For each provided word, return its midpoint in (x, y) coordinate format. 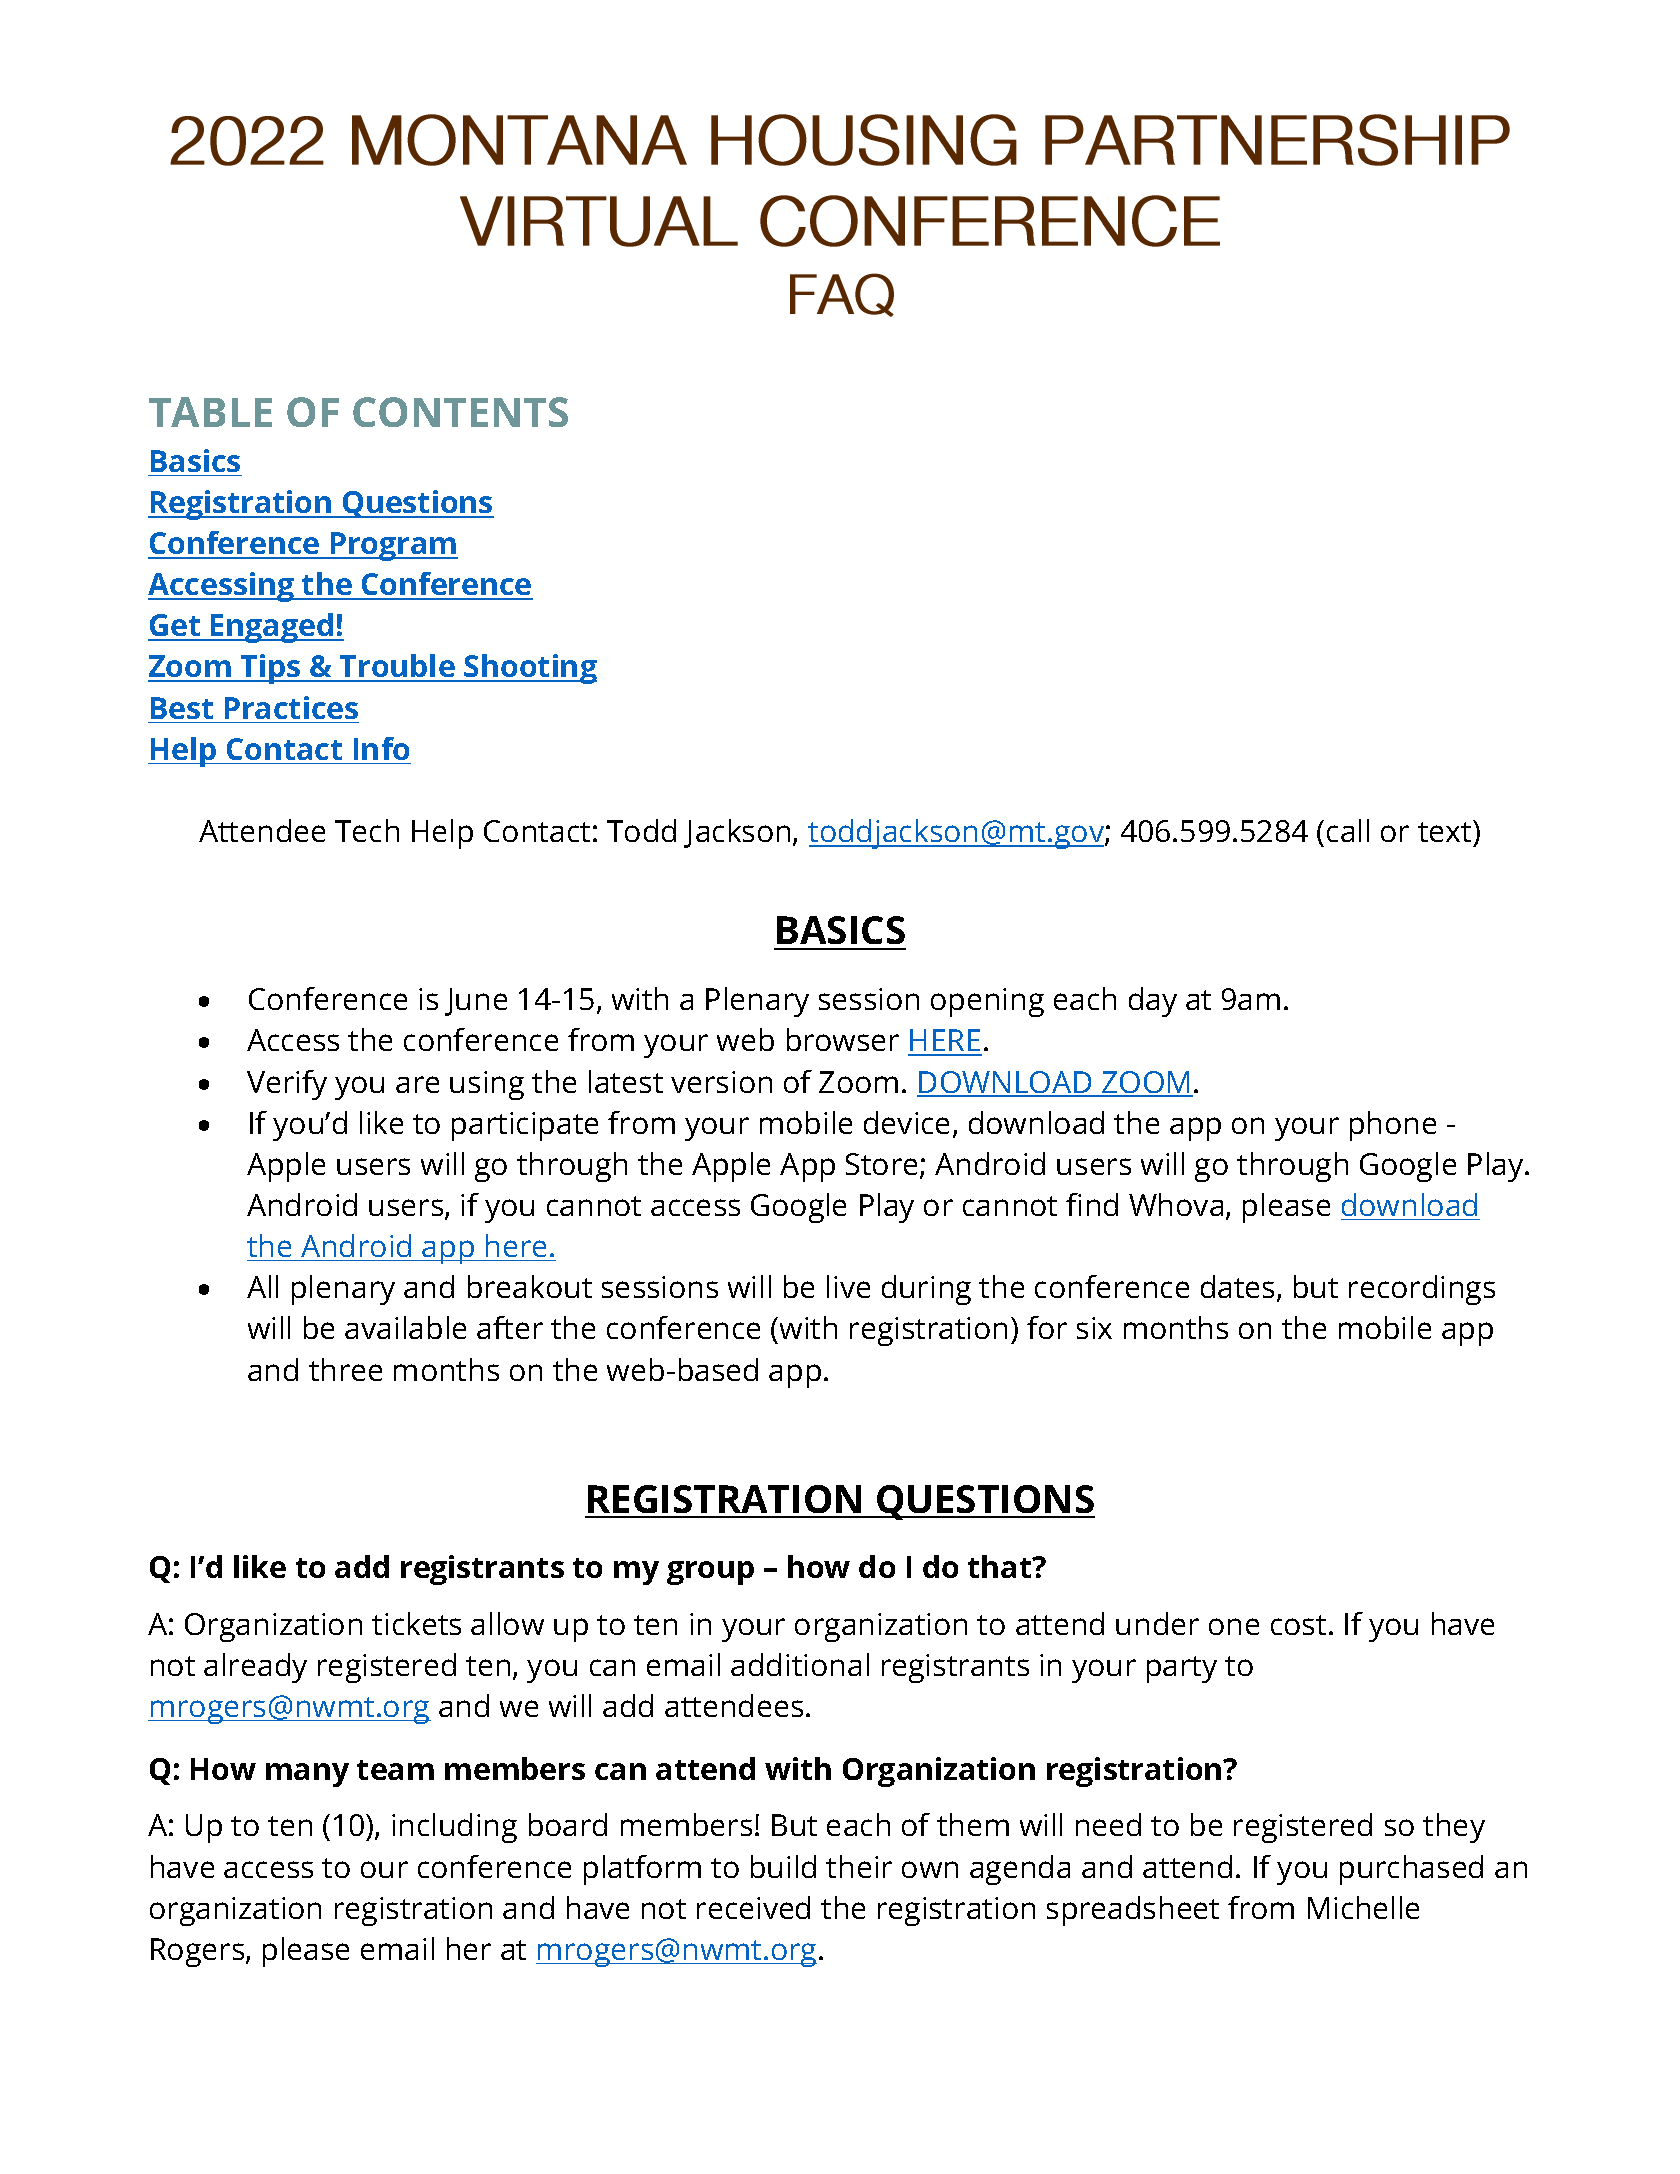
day (1153, 1002)
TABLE (210, 412)
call (1348, 830)
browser (843, 1039)
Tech (367, 830)
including (454, 1828)
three (345, 1369)
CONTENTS (460, 412)
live (848, 1286)
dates (1237, 1286)
